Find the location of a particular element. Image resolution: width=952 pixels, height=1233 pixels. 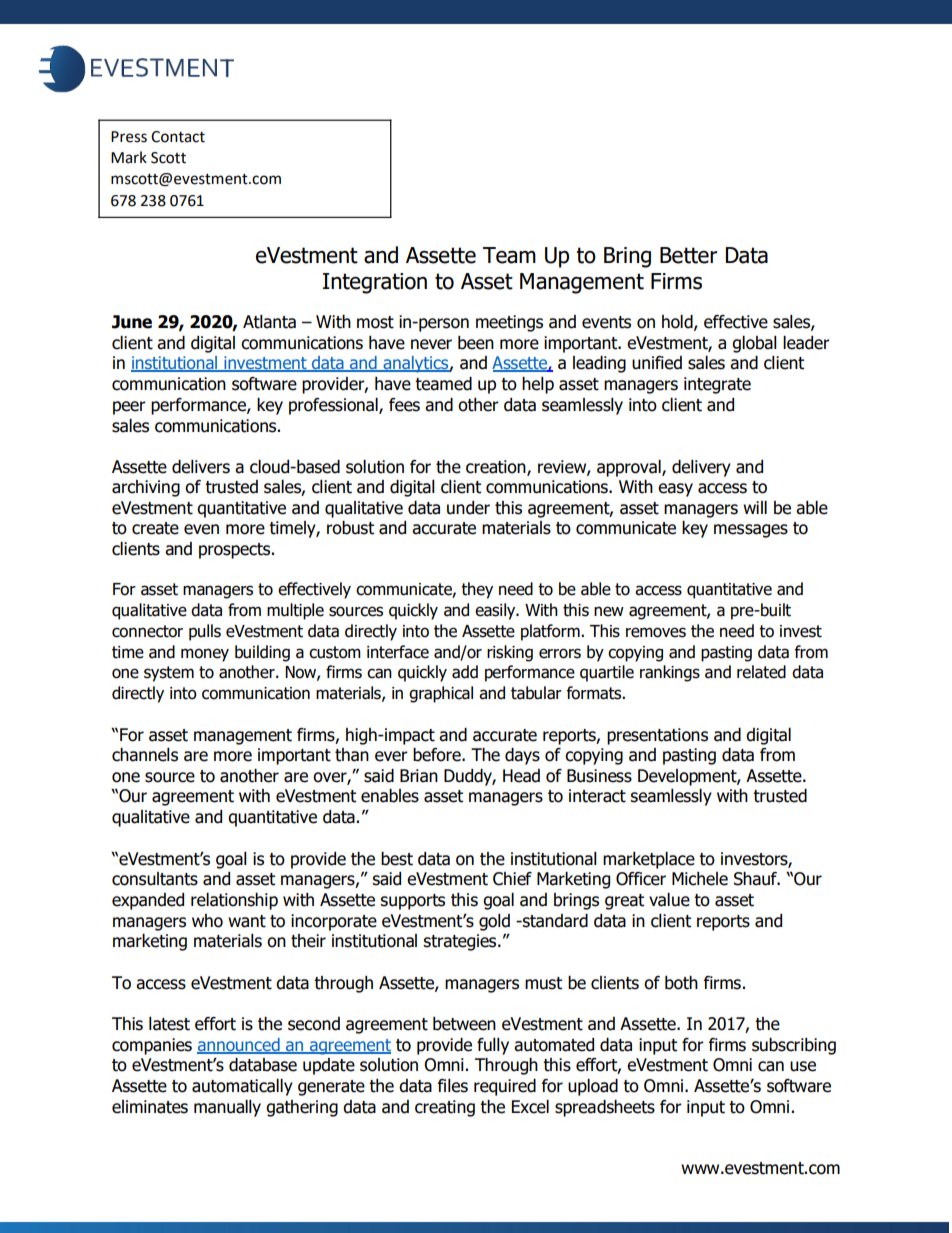

fees is located at coordinates (404, 405).
